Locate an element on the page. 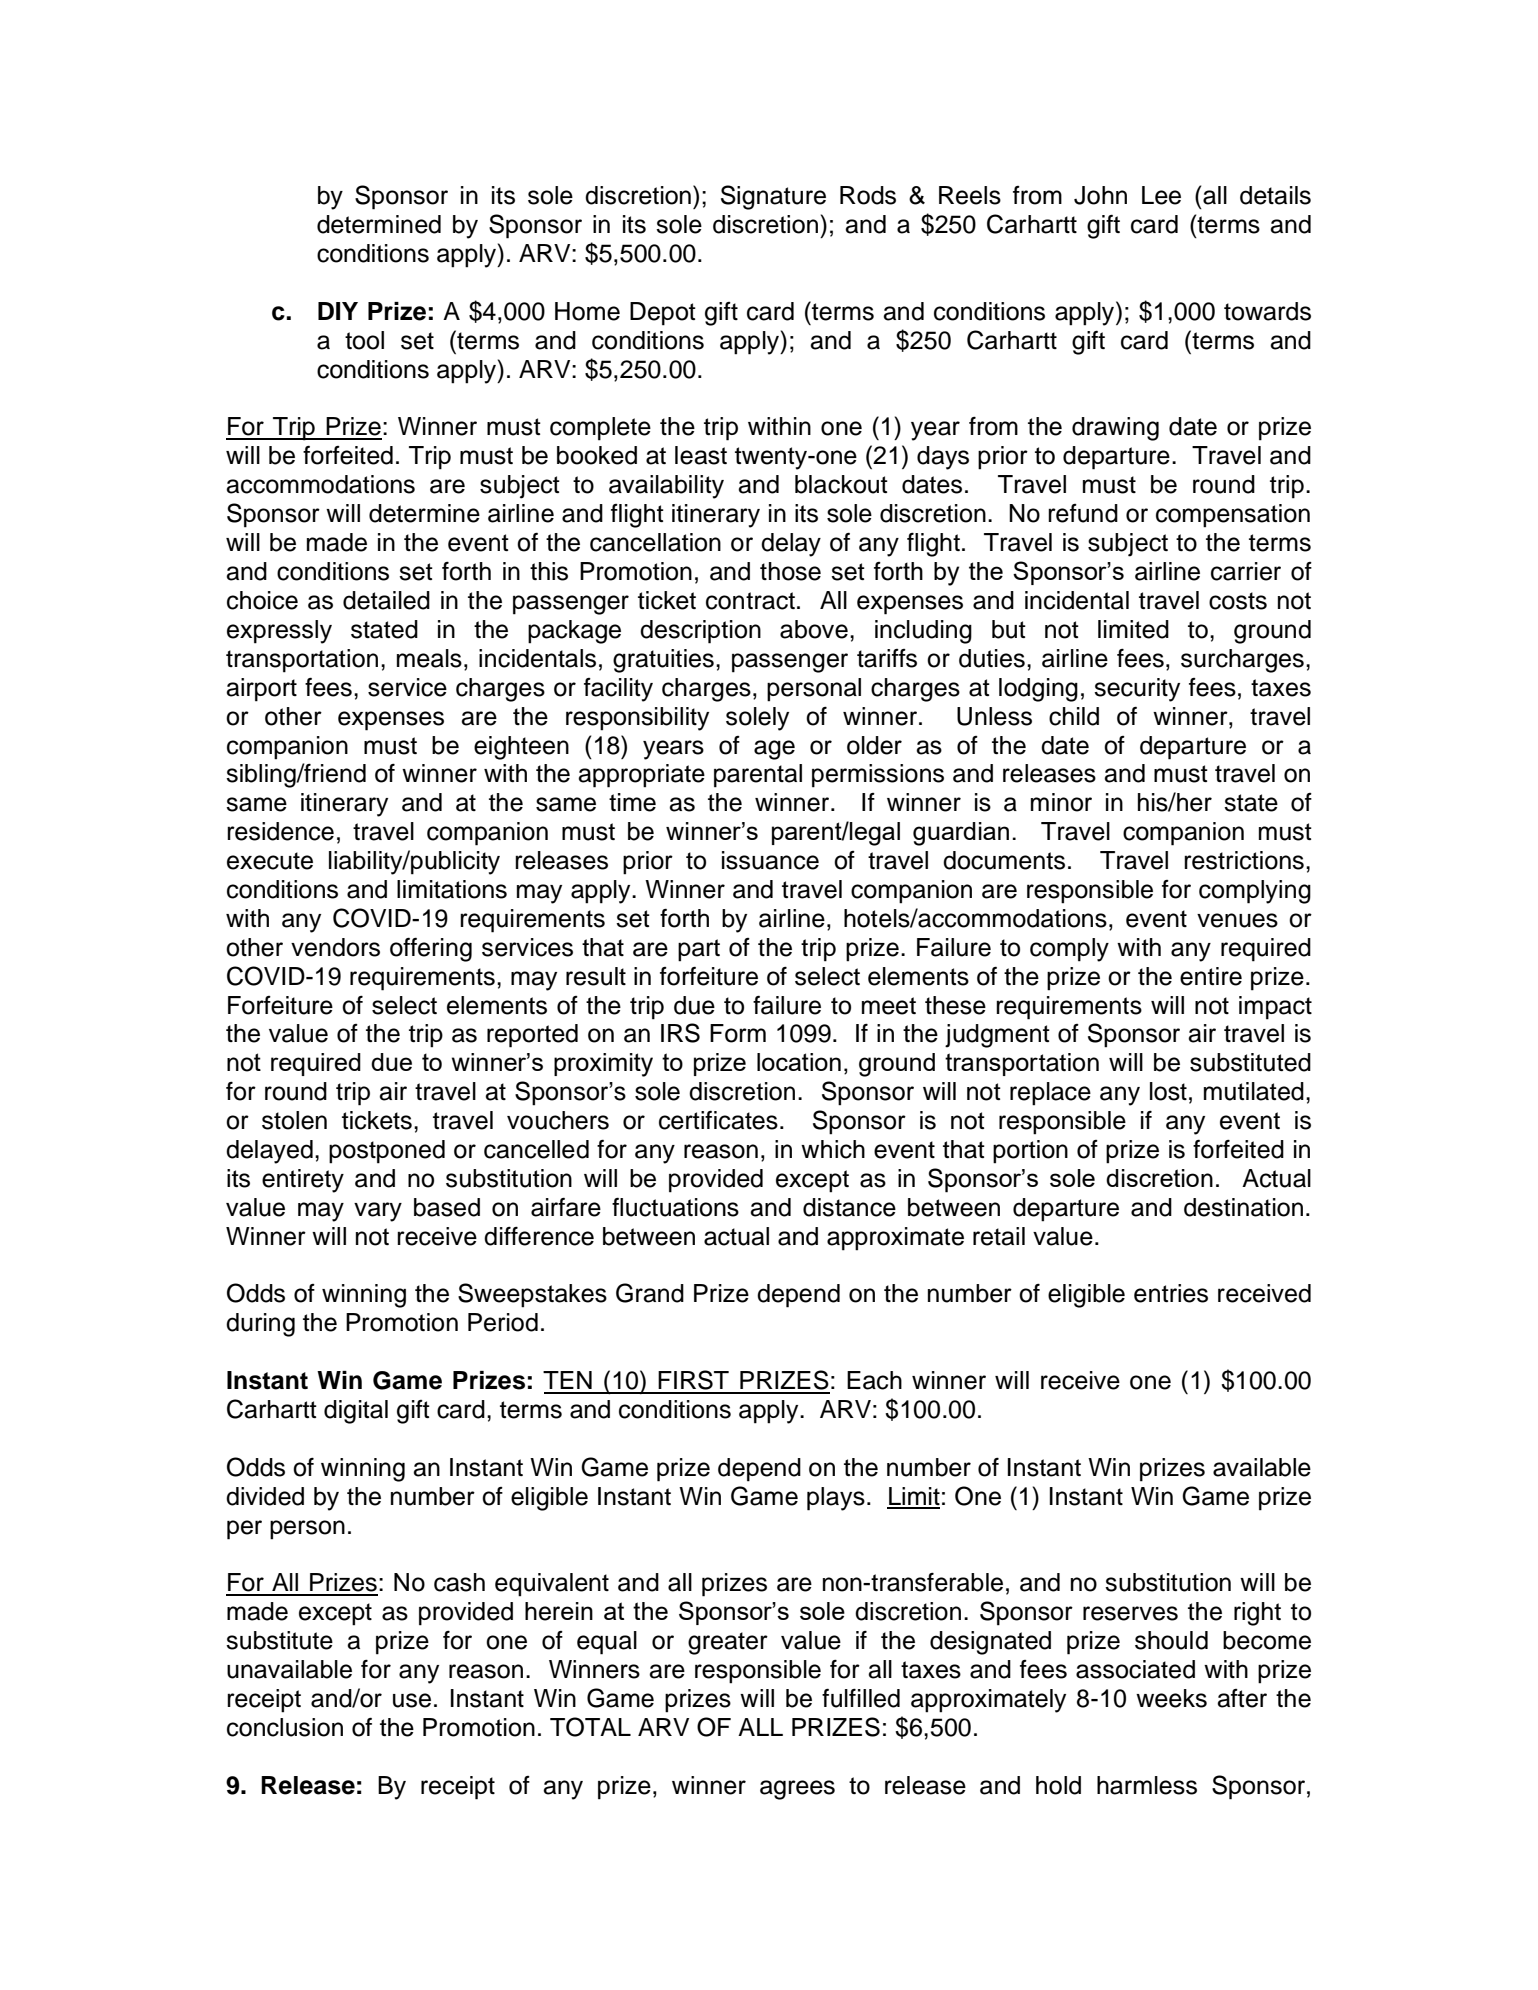 The width and height of the page is (1538, 1990). entries is located at coordinates (1171, 1293).
